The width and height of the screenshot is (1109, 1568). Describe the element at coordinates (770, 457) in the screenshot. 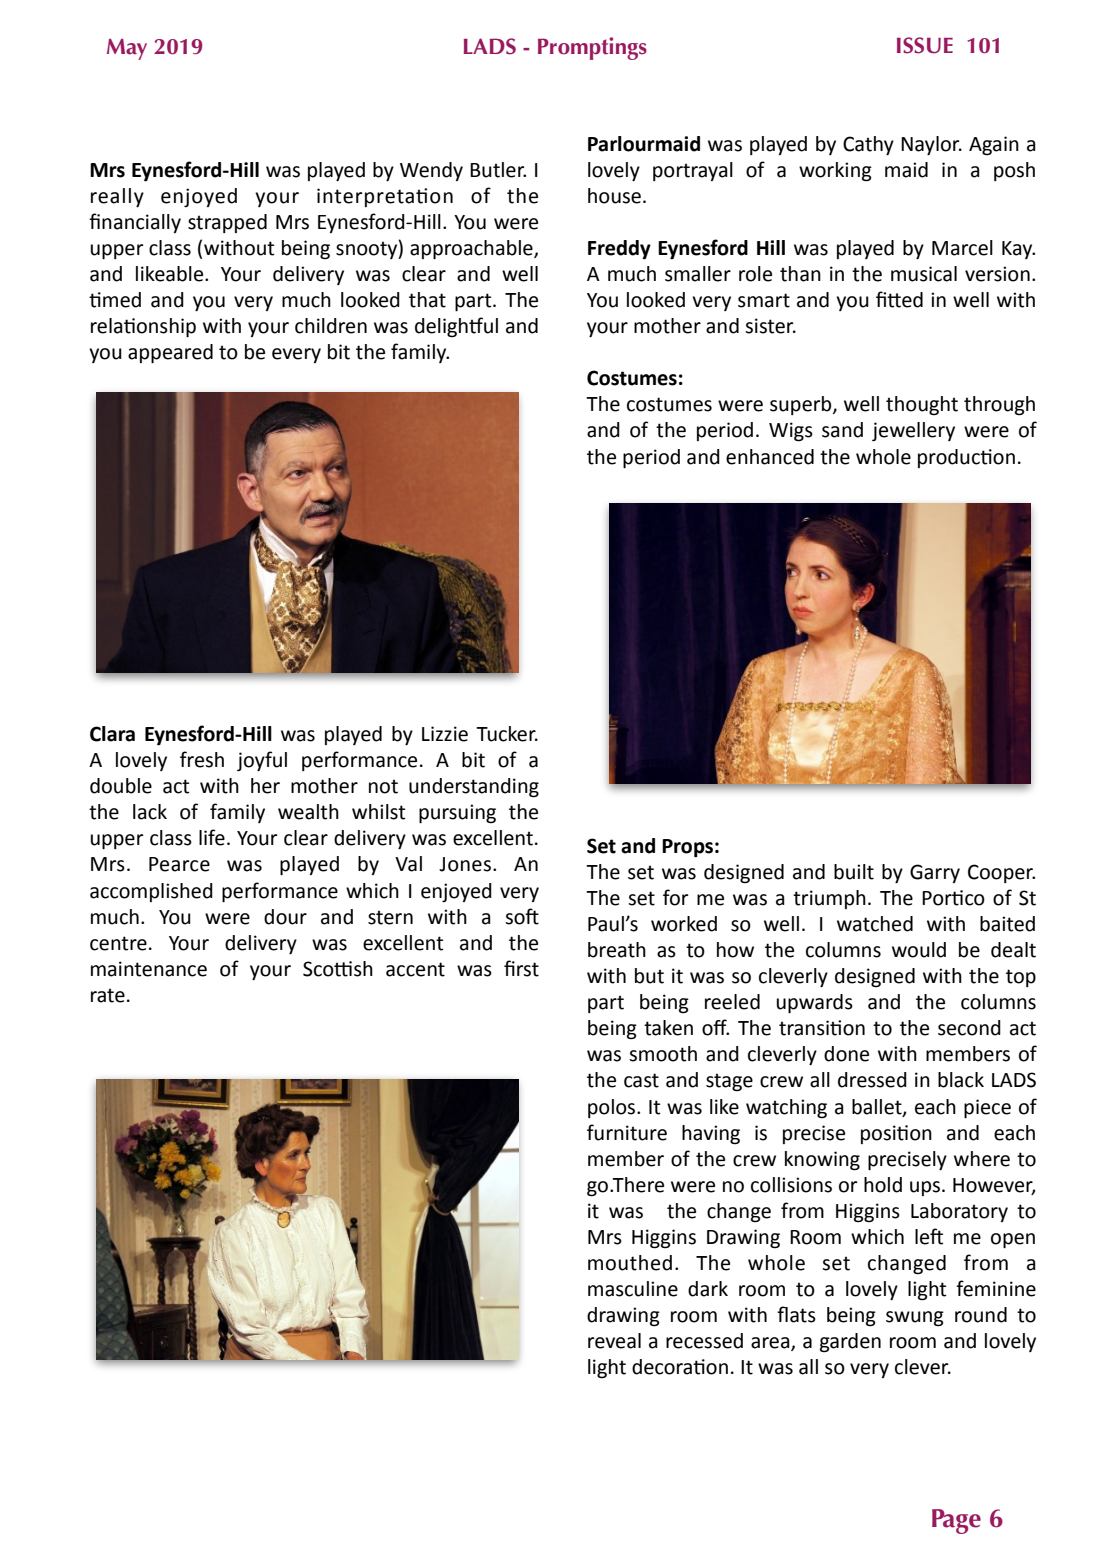

I see `enhanced` at that location.
